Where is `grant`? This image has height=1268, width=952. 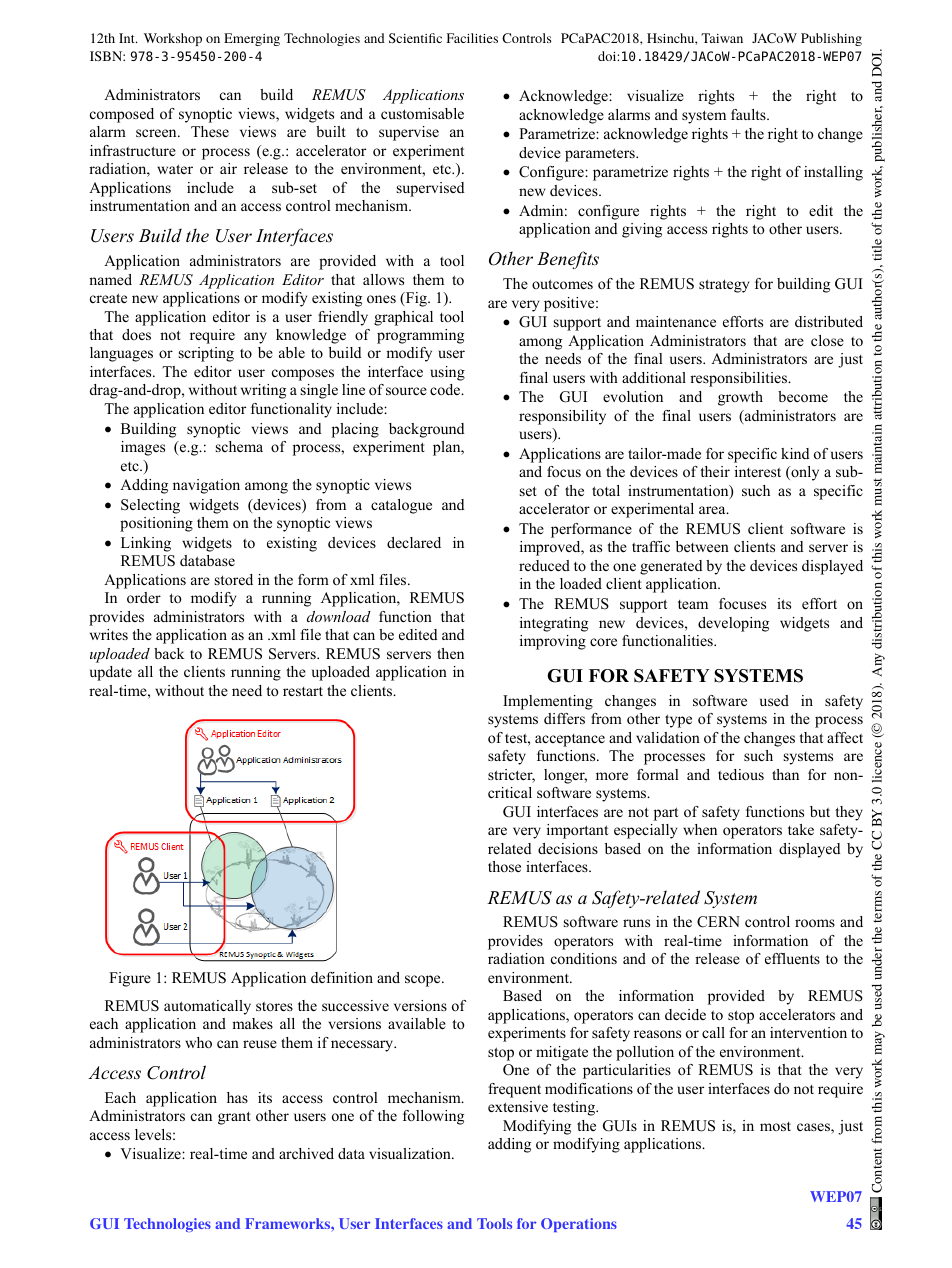 grant is located at coordinates (234, 1118).
